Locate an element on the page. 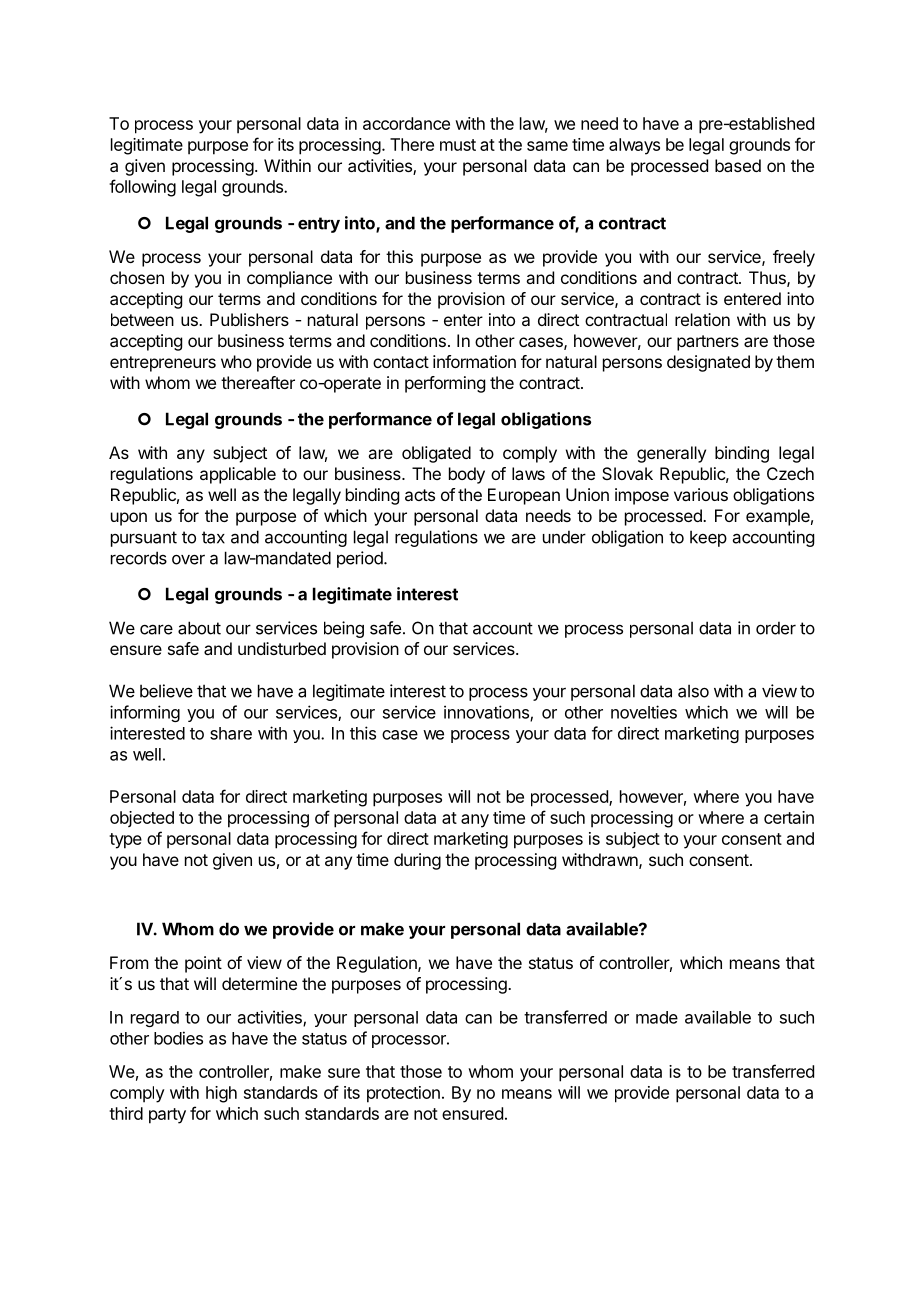  certain is located at coordinates (789, 817).
